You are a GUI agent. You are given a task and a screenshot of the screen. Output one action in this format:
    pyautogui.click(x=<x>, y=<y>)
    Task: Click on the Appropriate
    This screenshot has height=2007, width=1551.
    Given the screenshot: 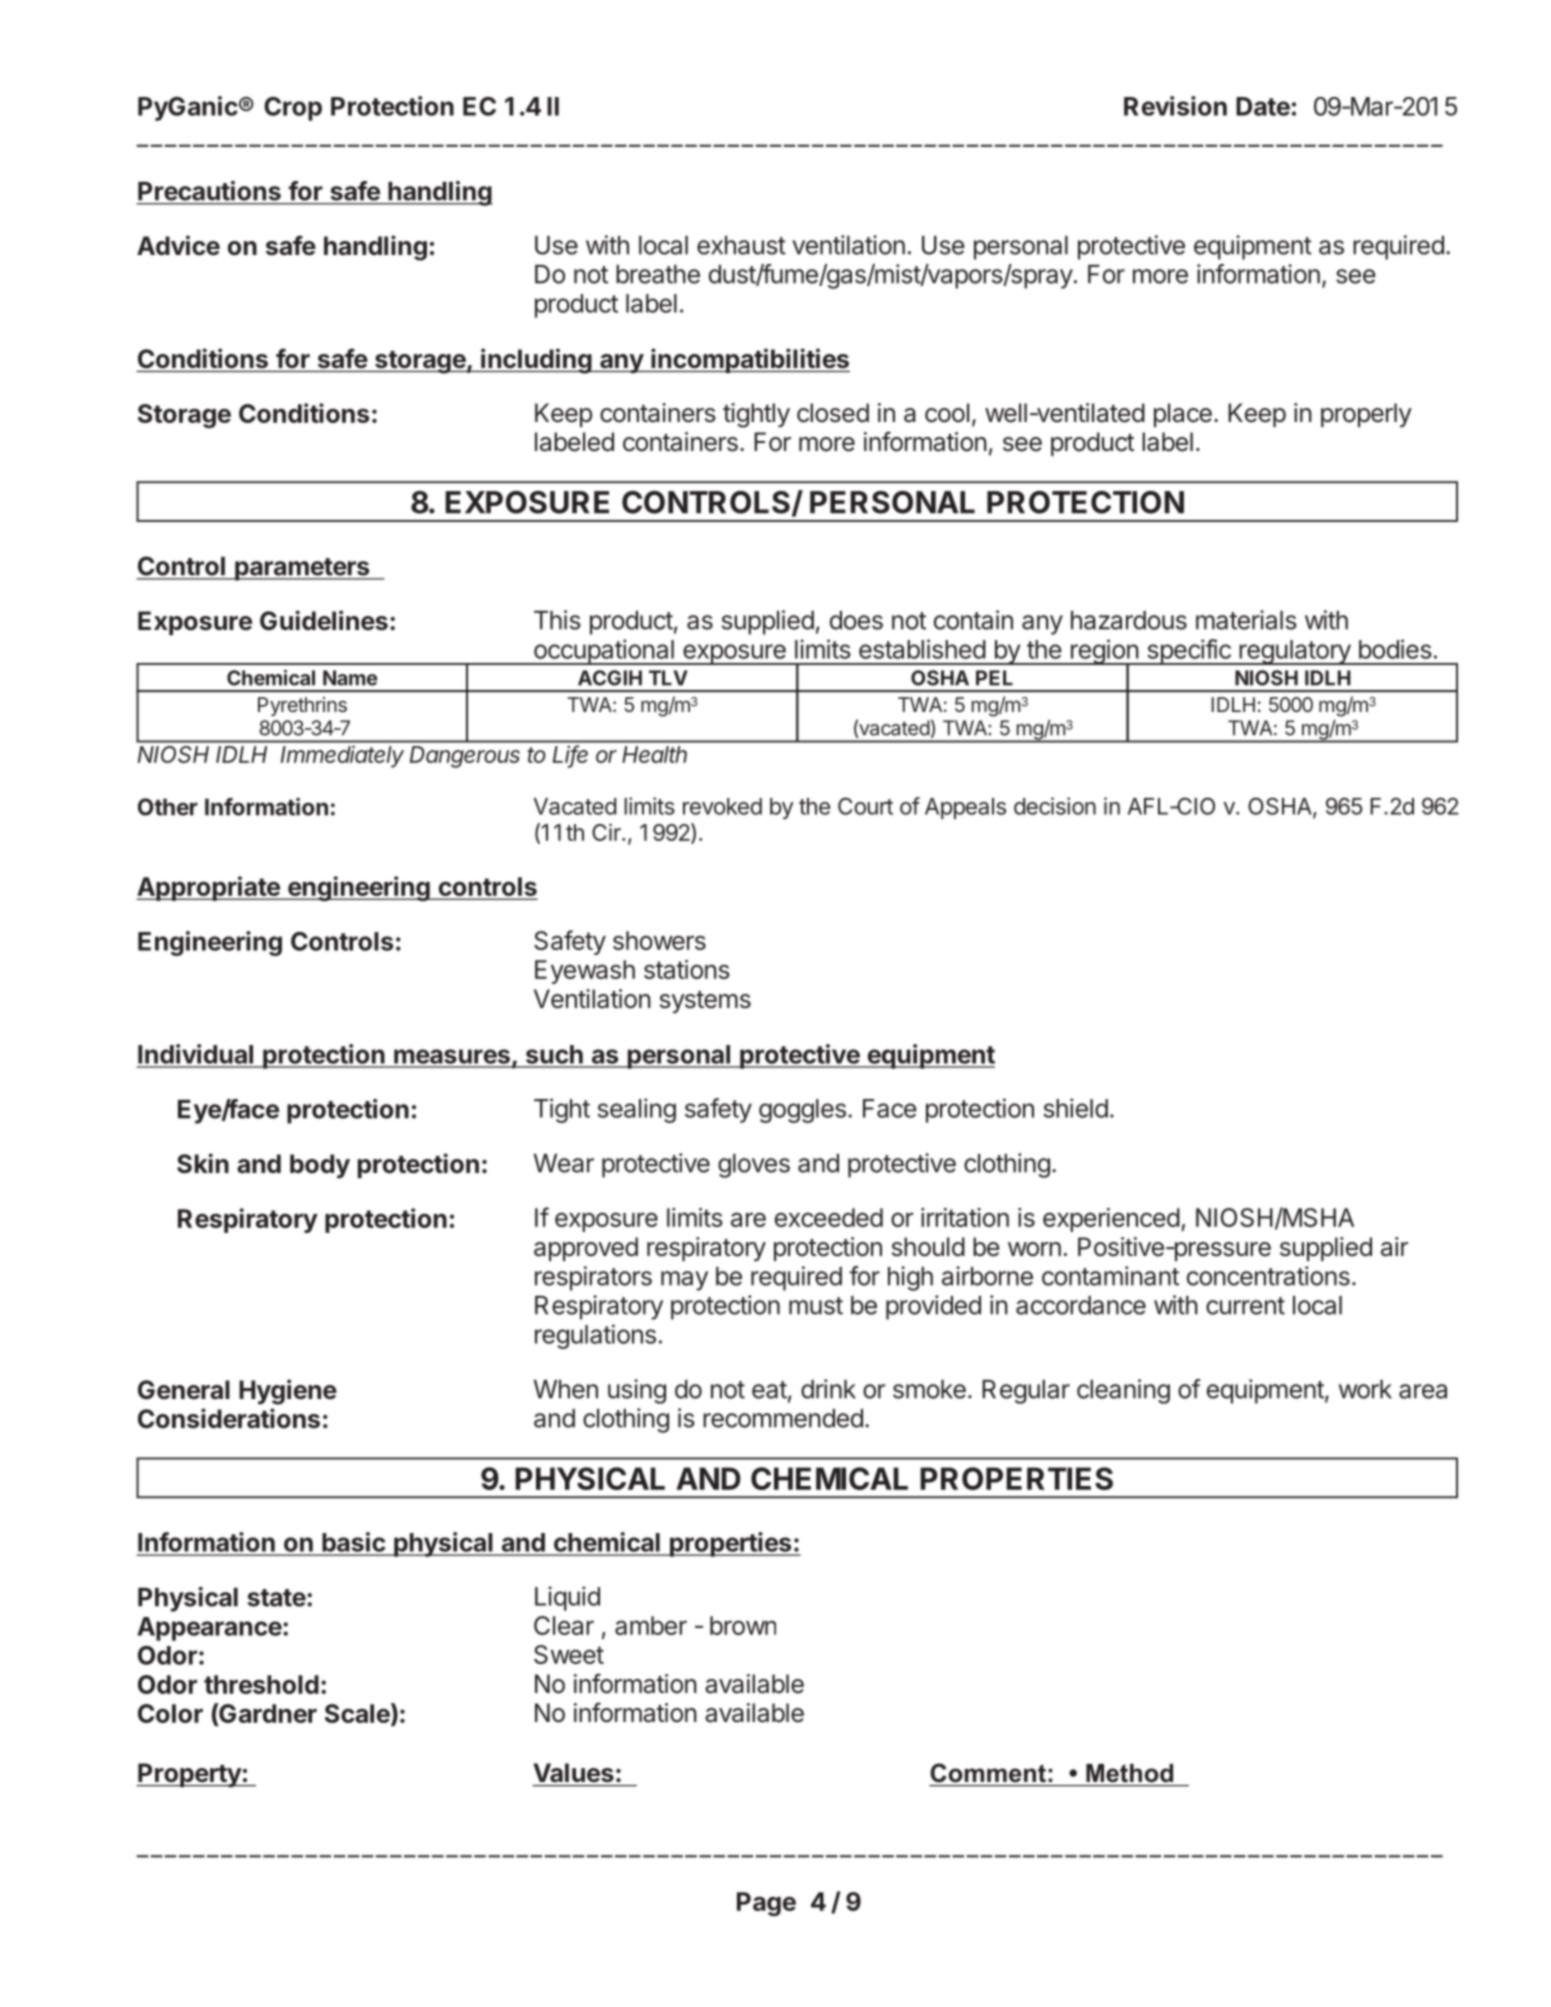 What is the action you would take?
    pyautogui.click(x=209, y=888)
